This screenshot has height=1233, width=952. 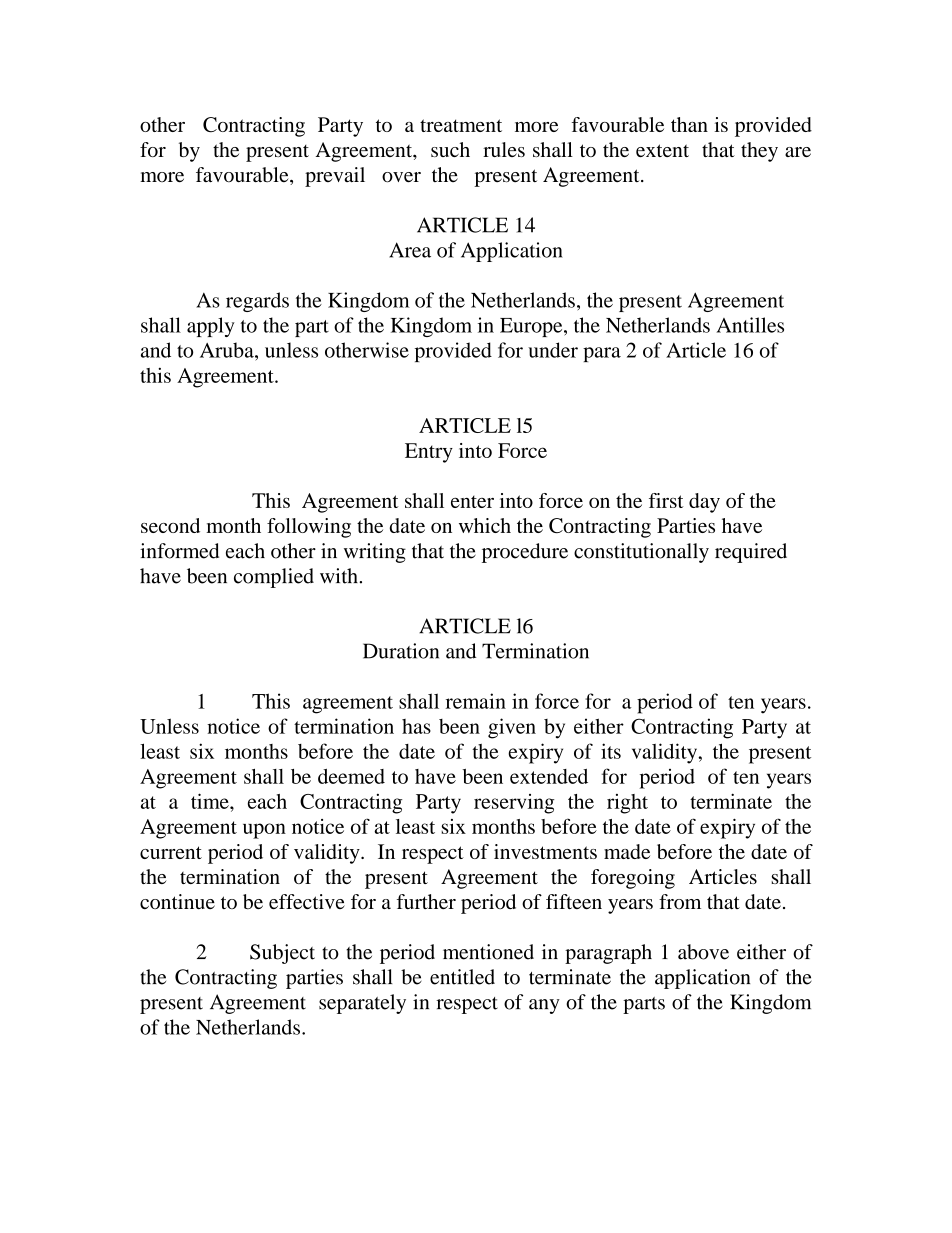 I want to click on such, so click(x=450, y=149).
